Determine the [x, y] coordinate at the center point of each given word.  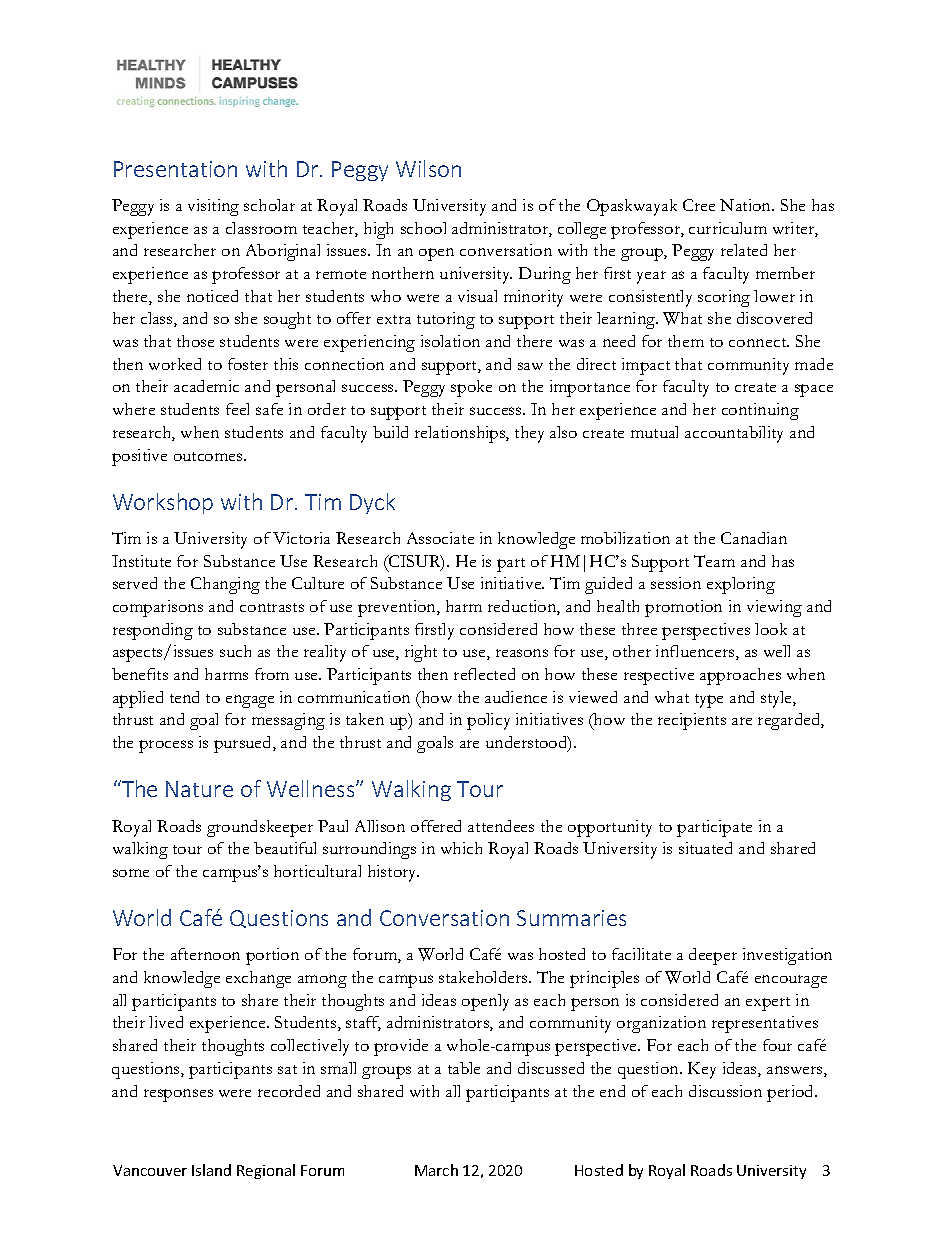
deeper [713, 956]
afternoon [205, 954]
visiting [213, 207]
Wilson [428, 168]
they [529, 434]
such [235, 651]
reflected [484, 674]
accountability [734, 434]
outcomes [209, 456]
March [436, 1170]
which [461, 848]
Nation [747, 205]
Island [211, 1170]
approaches [740, 676]
